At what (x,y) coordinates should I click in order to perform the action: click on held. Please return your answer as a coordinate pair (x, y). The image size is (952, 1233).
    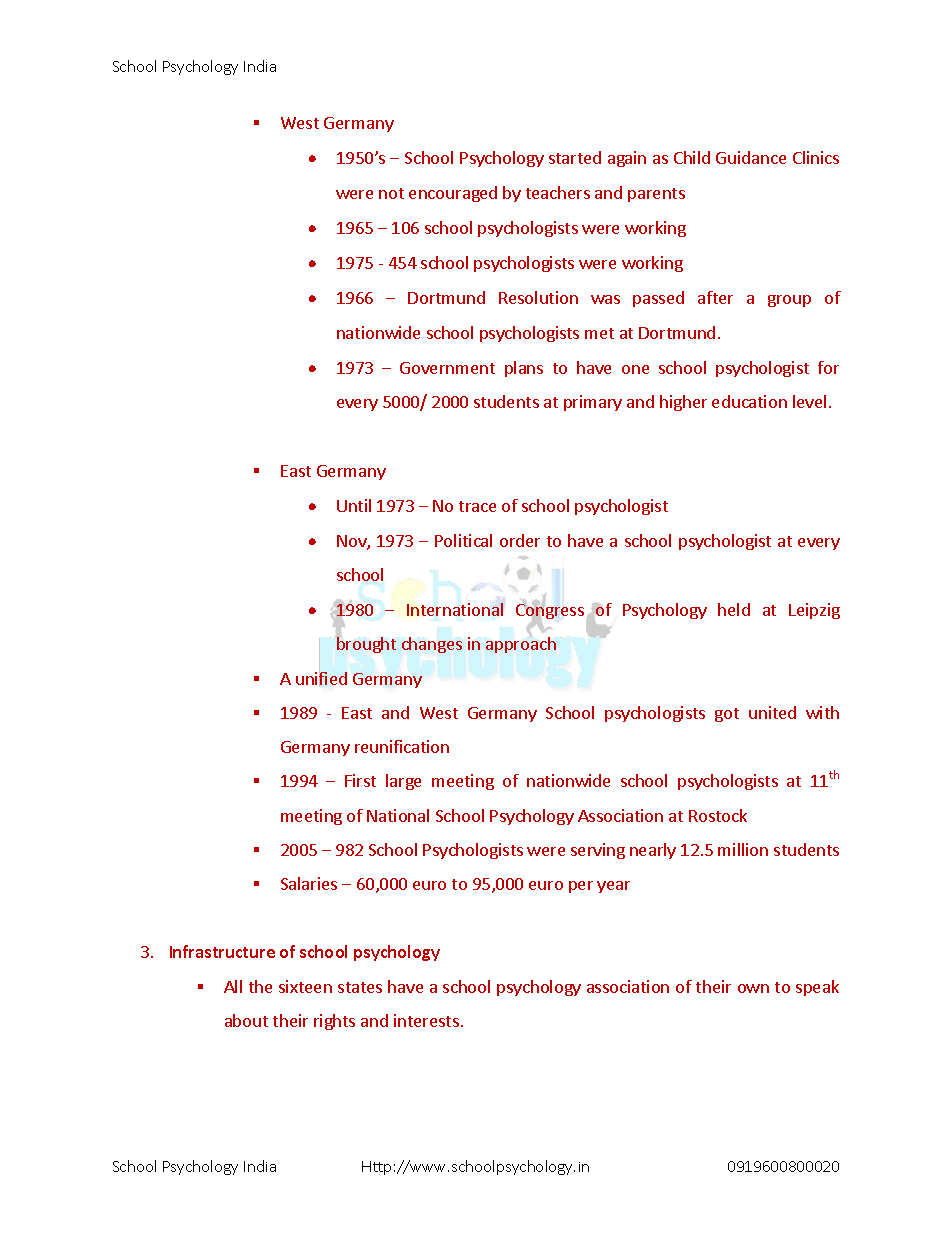
    Looking at the image, I should click on (734, 609).
